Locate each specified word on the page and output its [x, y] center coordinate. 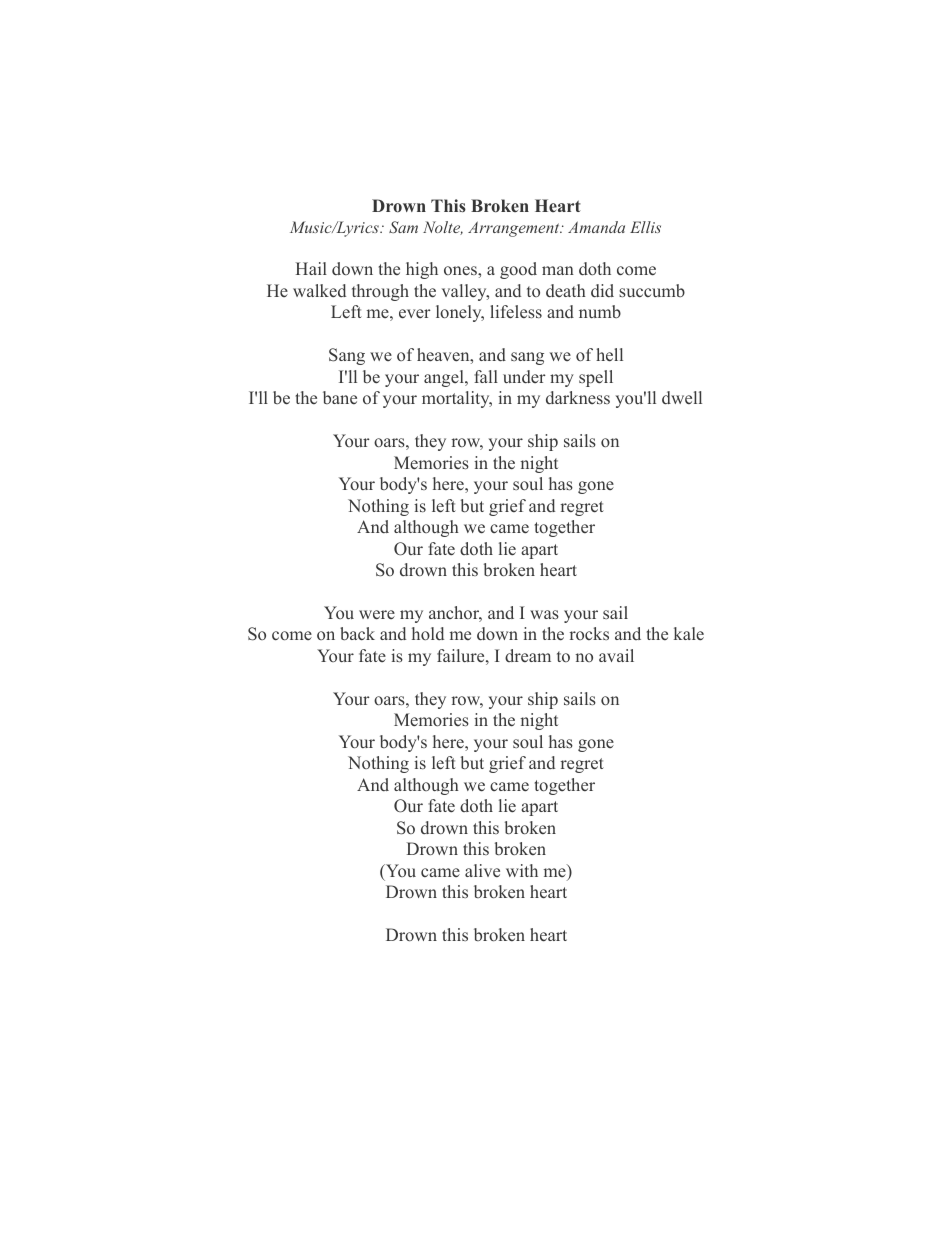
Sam [403, 227]
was [544, 614]
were [377, 615]
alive [482, 870]
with [522, 870]
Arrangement [515, 229]
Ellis [645, 227]
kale [689, 634]
